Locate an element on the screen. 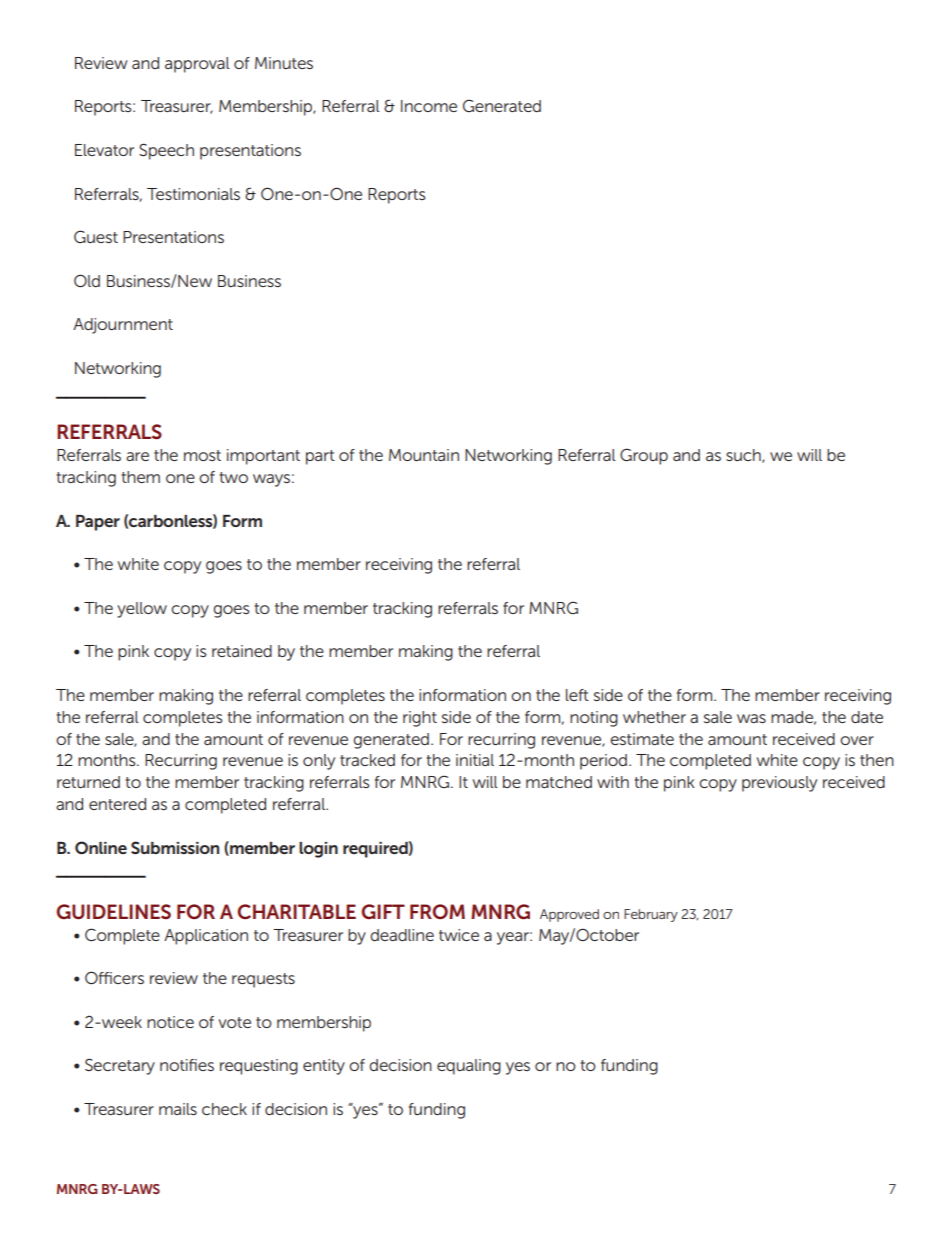 The width and height of the screenshot is (952, 1233). Mountain is located at coordinates (424, 455).
